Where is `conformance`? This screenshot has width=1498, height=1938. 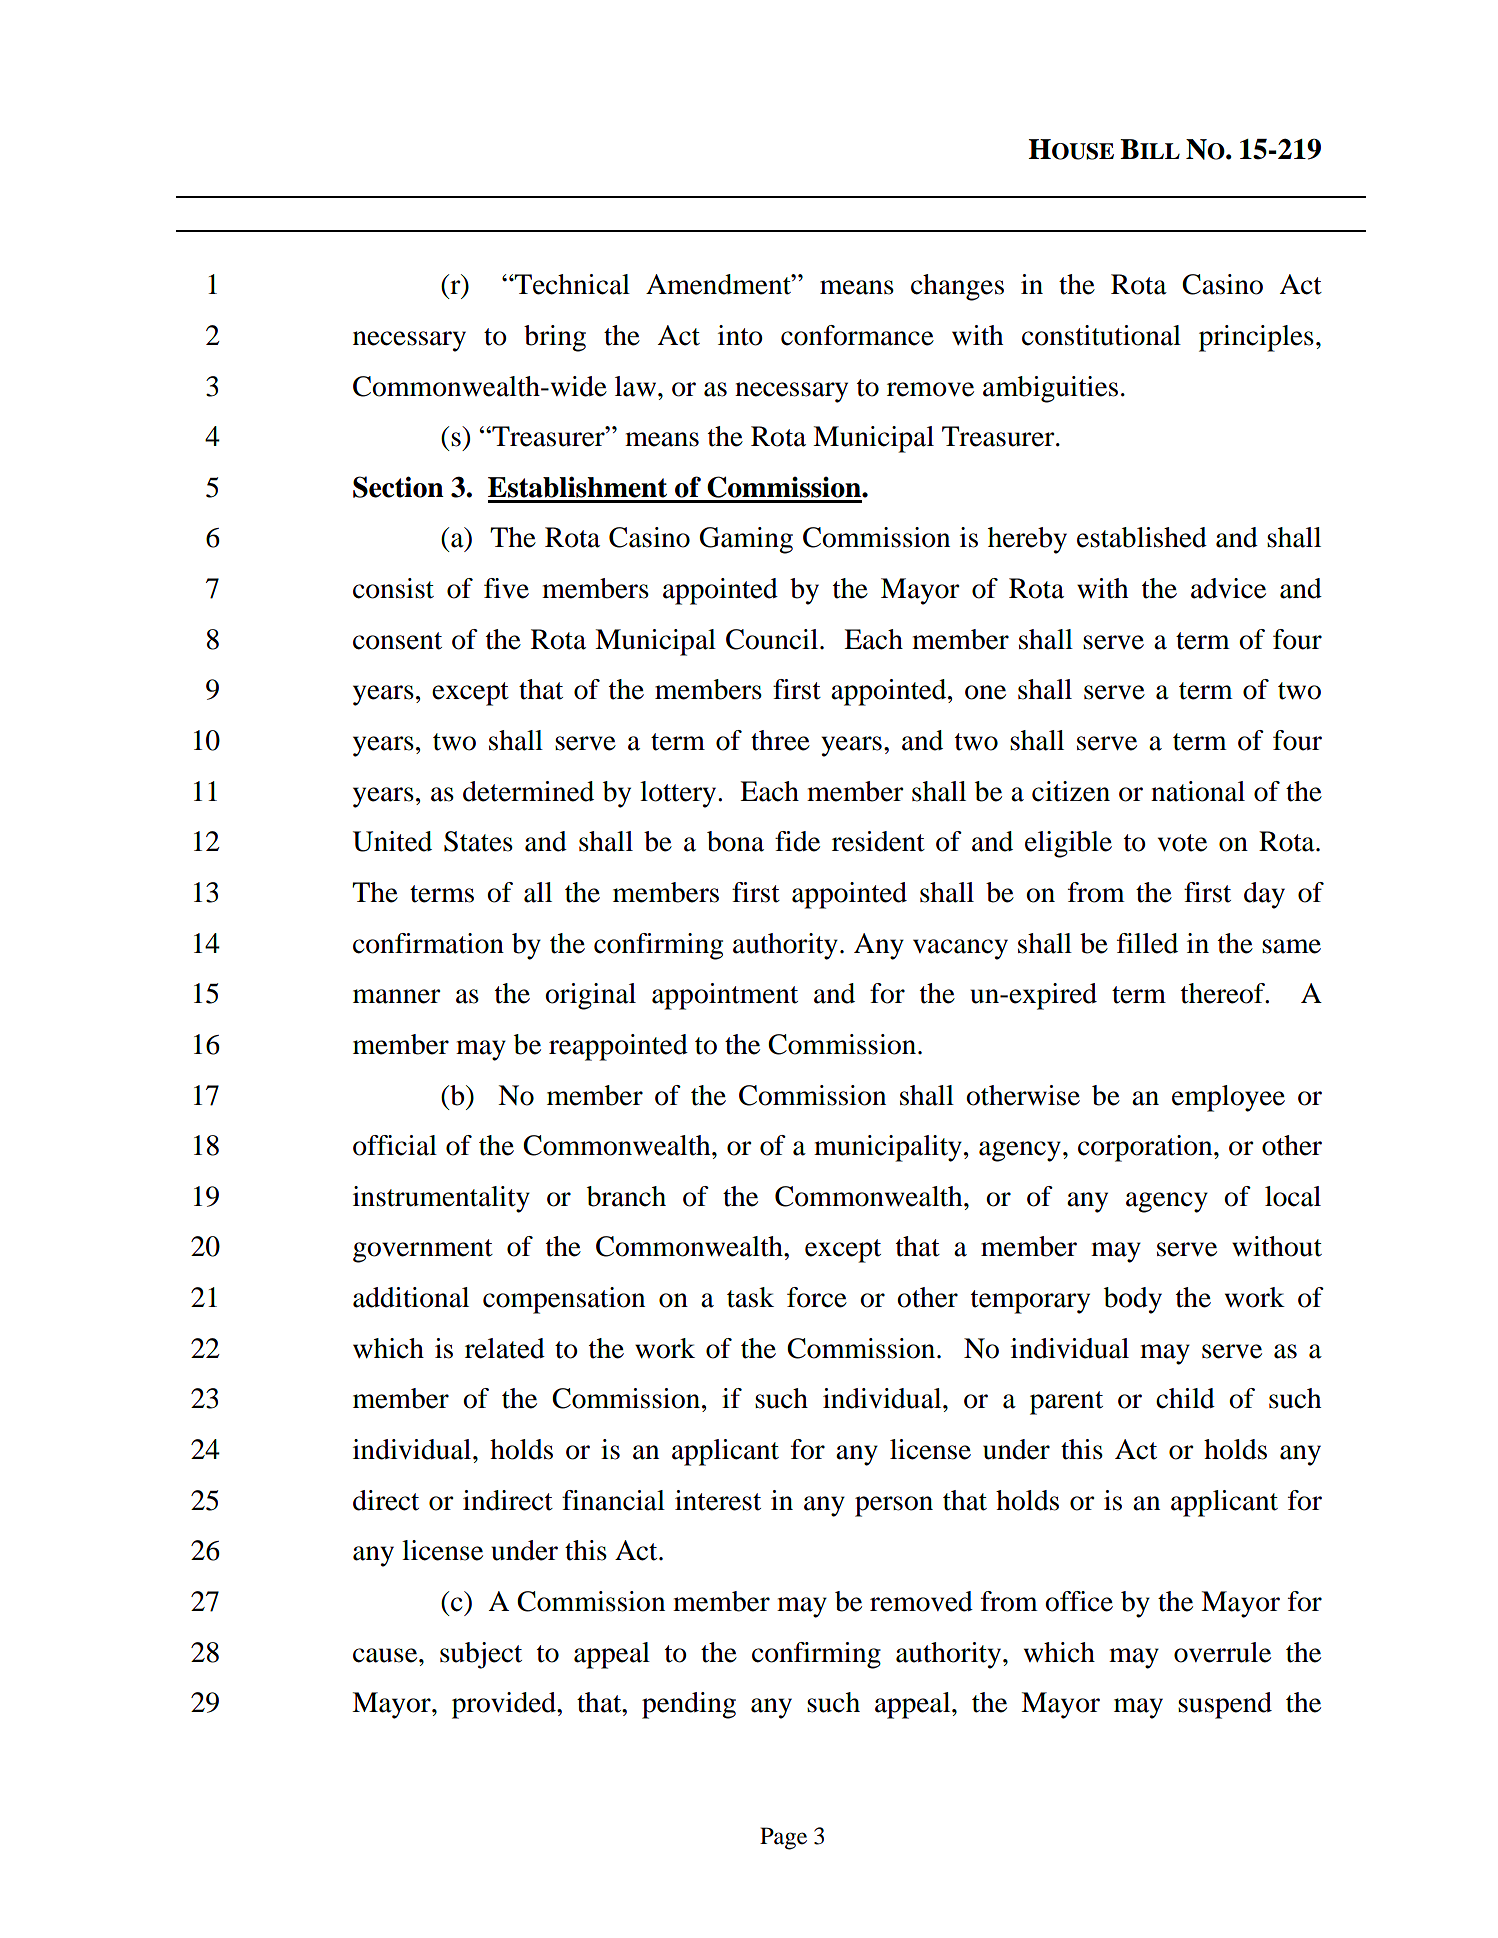 conformance is located at coordinates (857, 335).
